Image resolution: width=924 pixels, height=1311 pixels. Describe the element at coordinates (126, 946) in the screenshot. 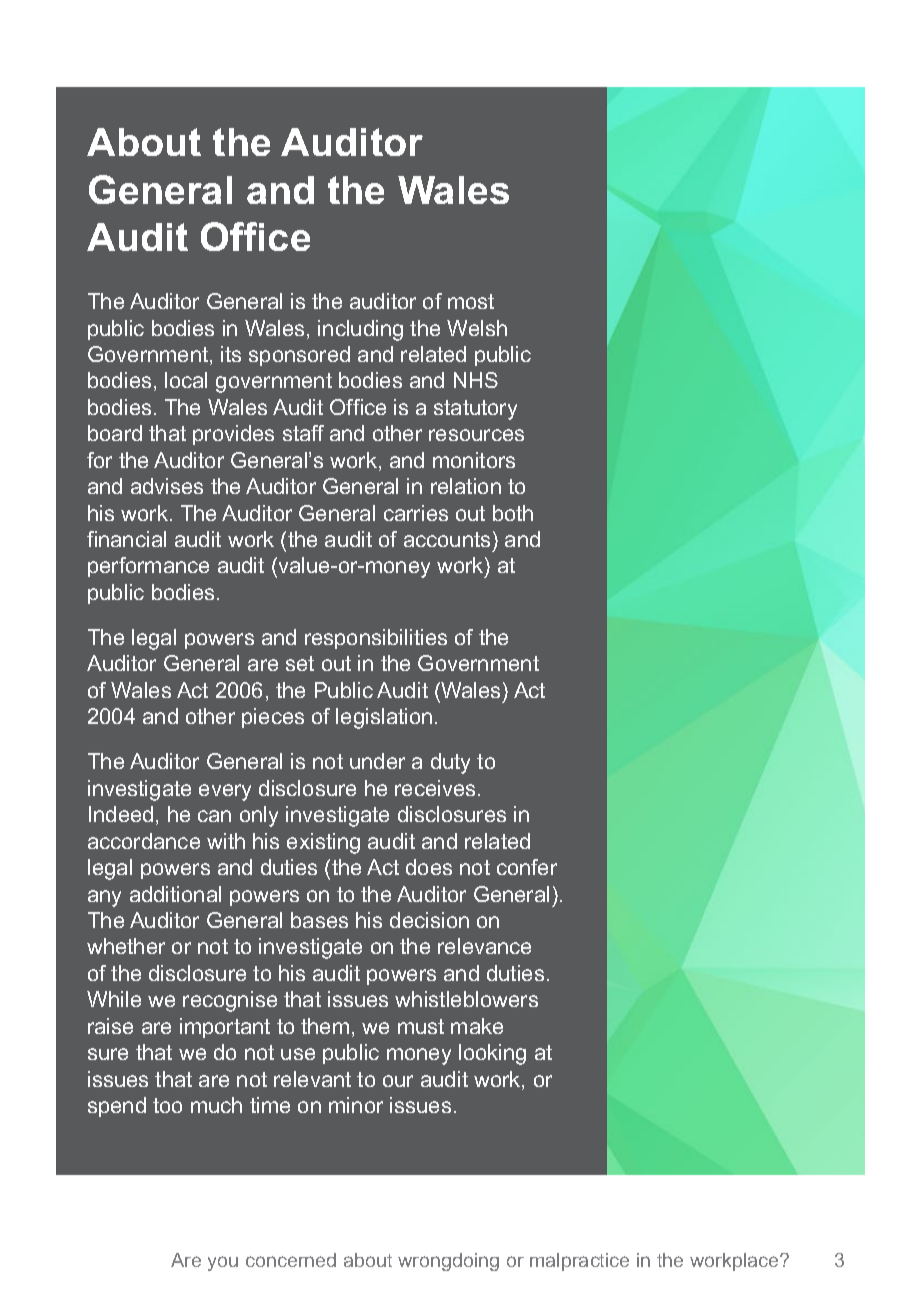

I see `whether` at that location.
